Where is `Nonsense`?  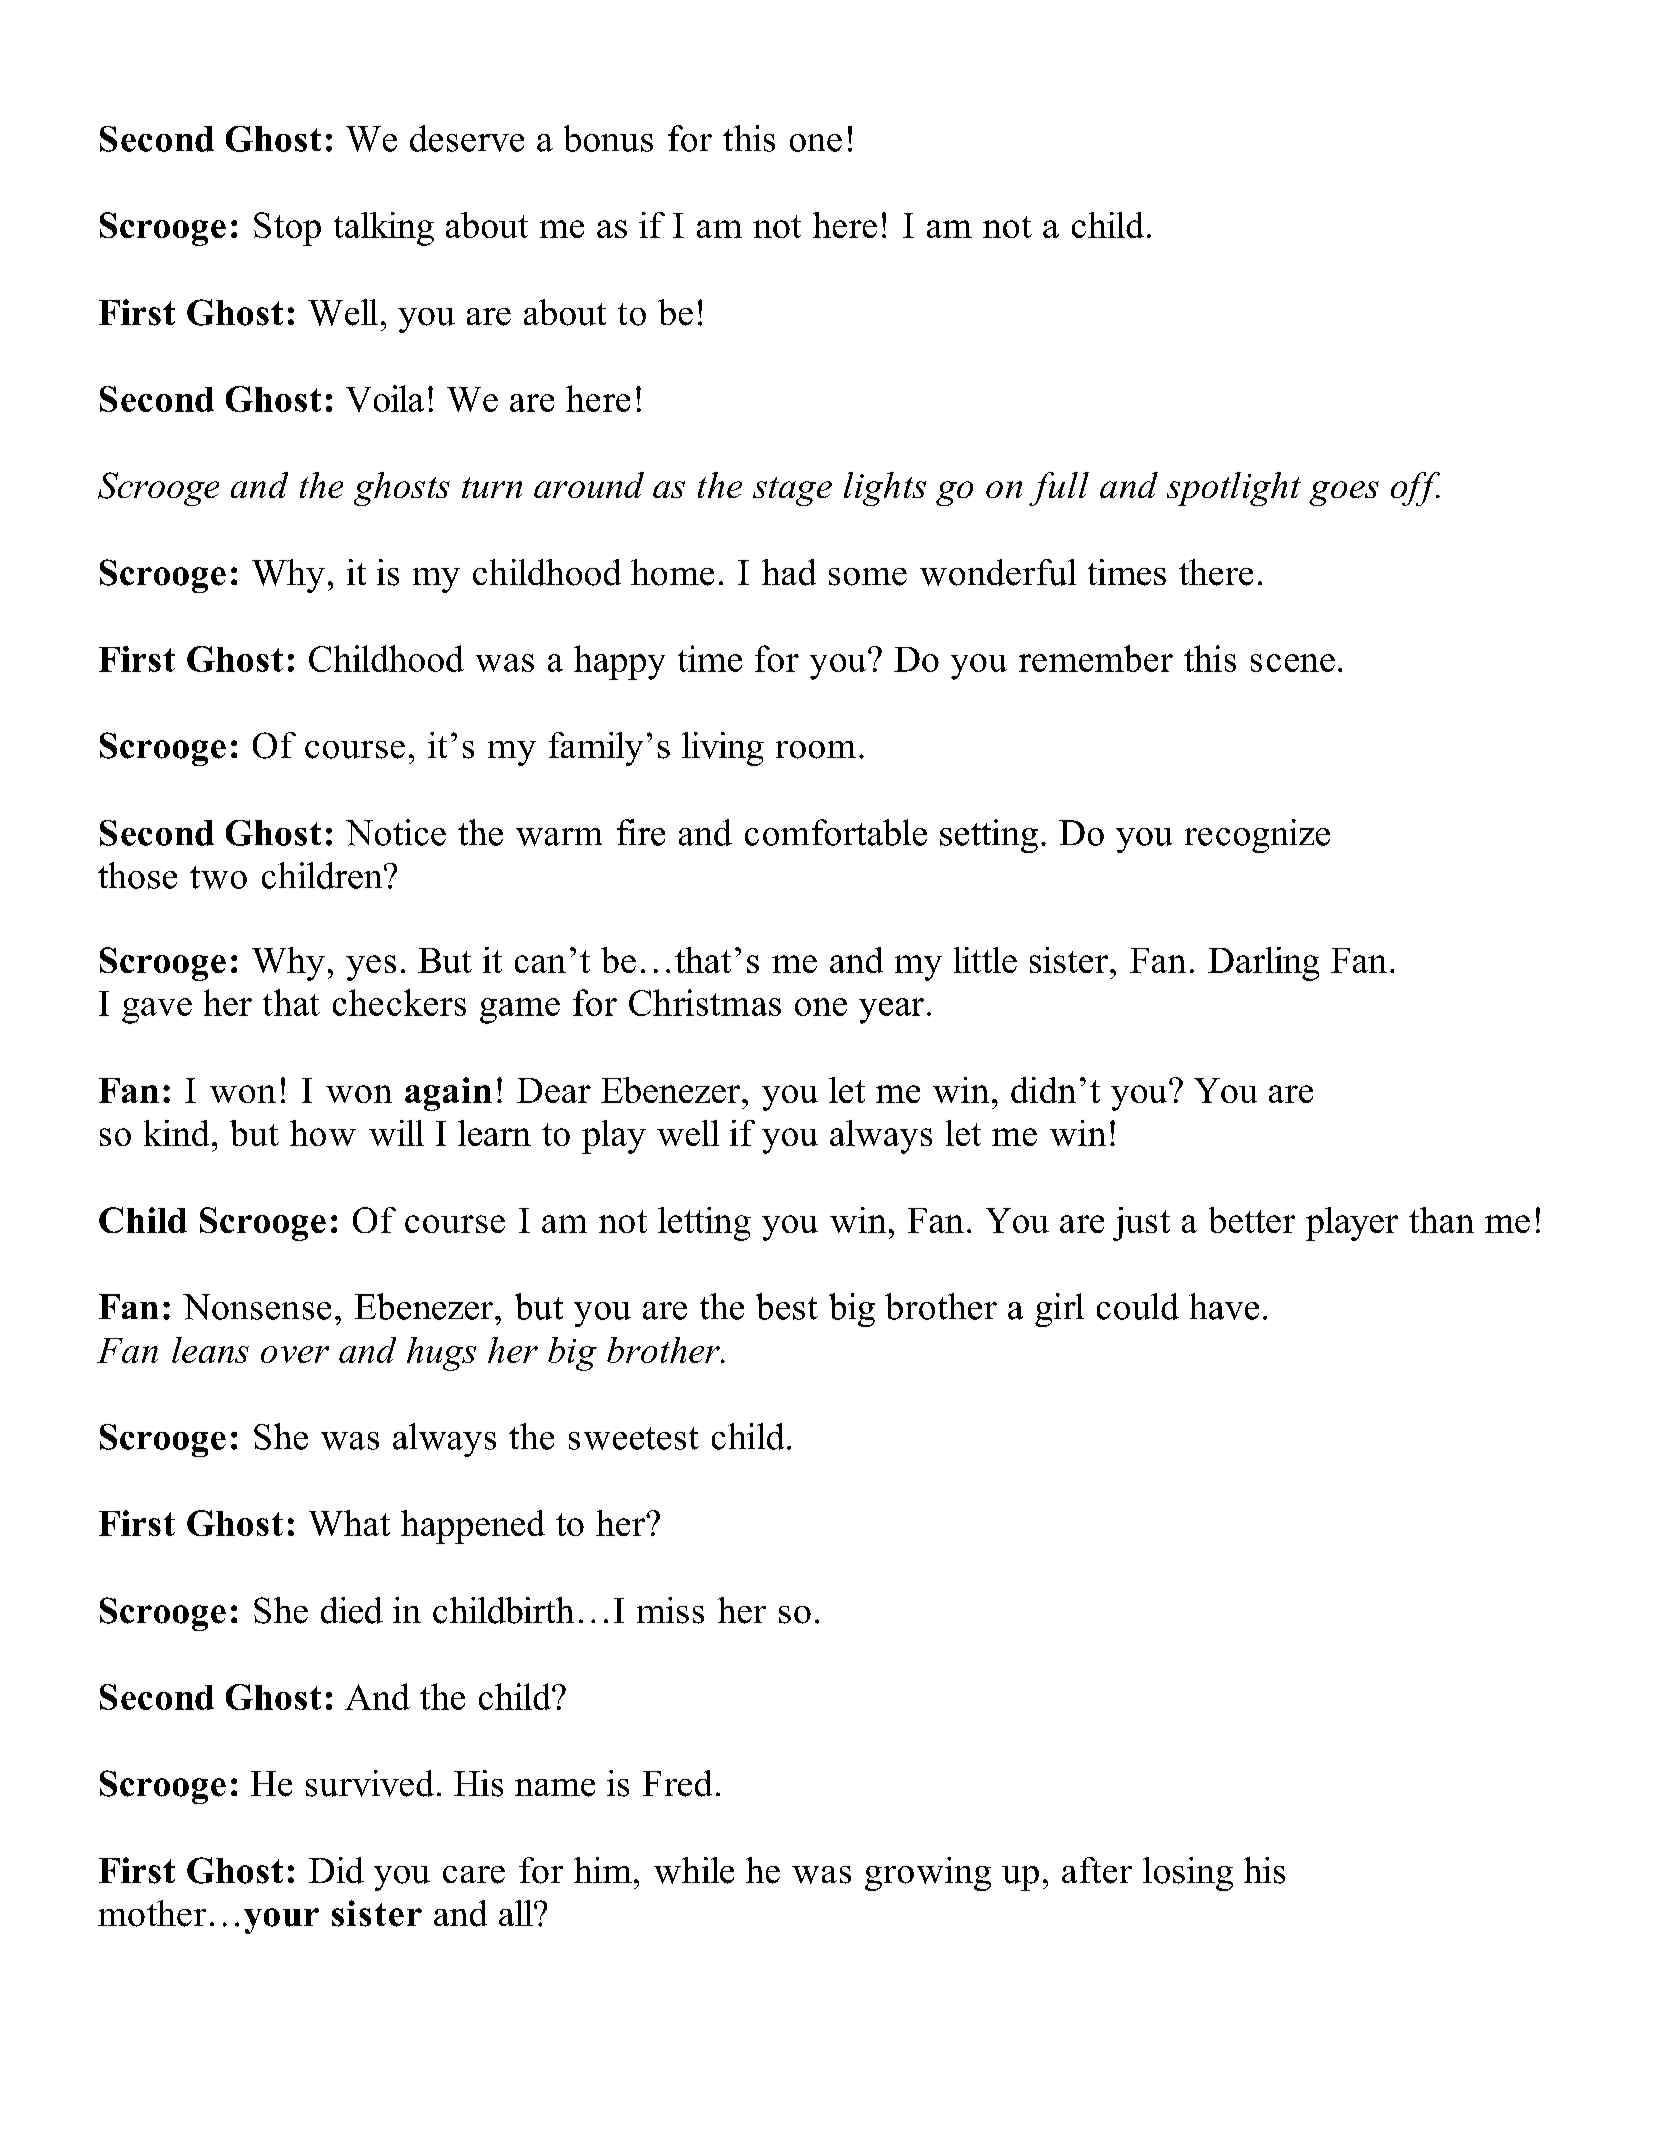
Nonsense is located at coordinates (257, 1307).
